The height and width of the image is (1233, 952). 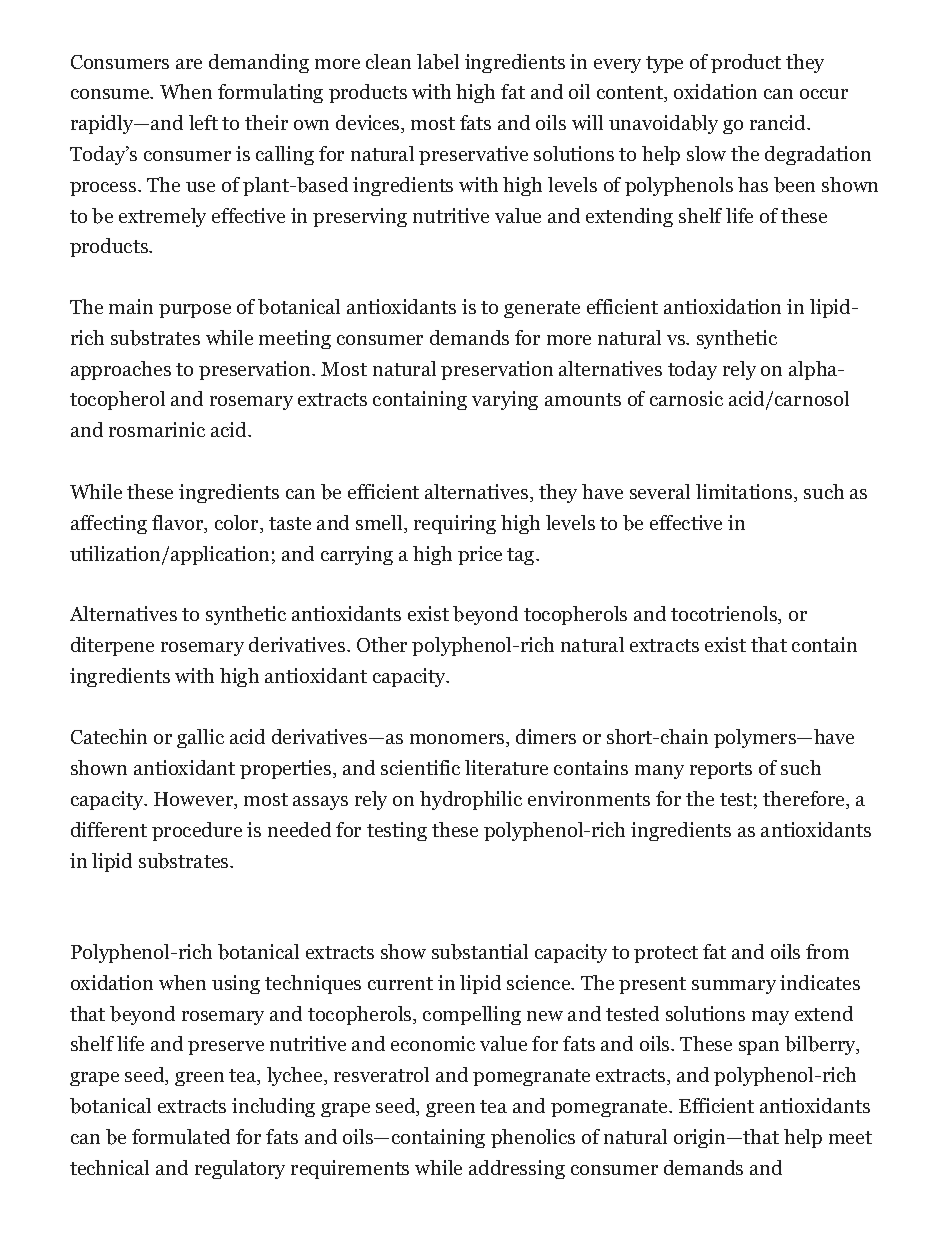 I want to click on therefore, so click(x=805, y=800).
